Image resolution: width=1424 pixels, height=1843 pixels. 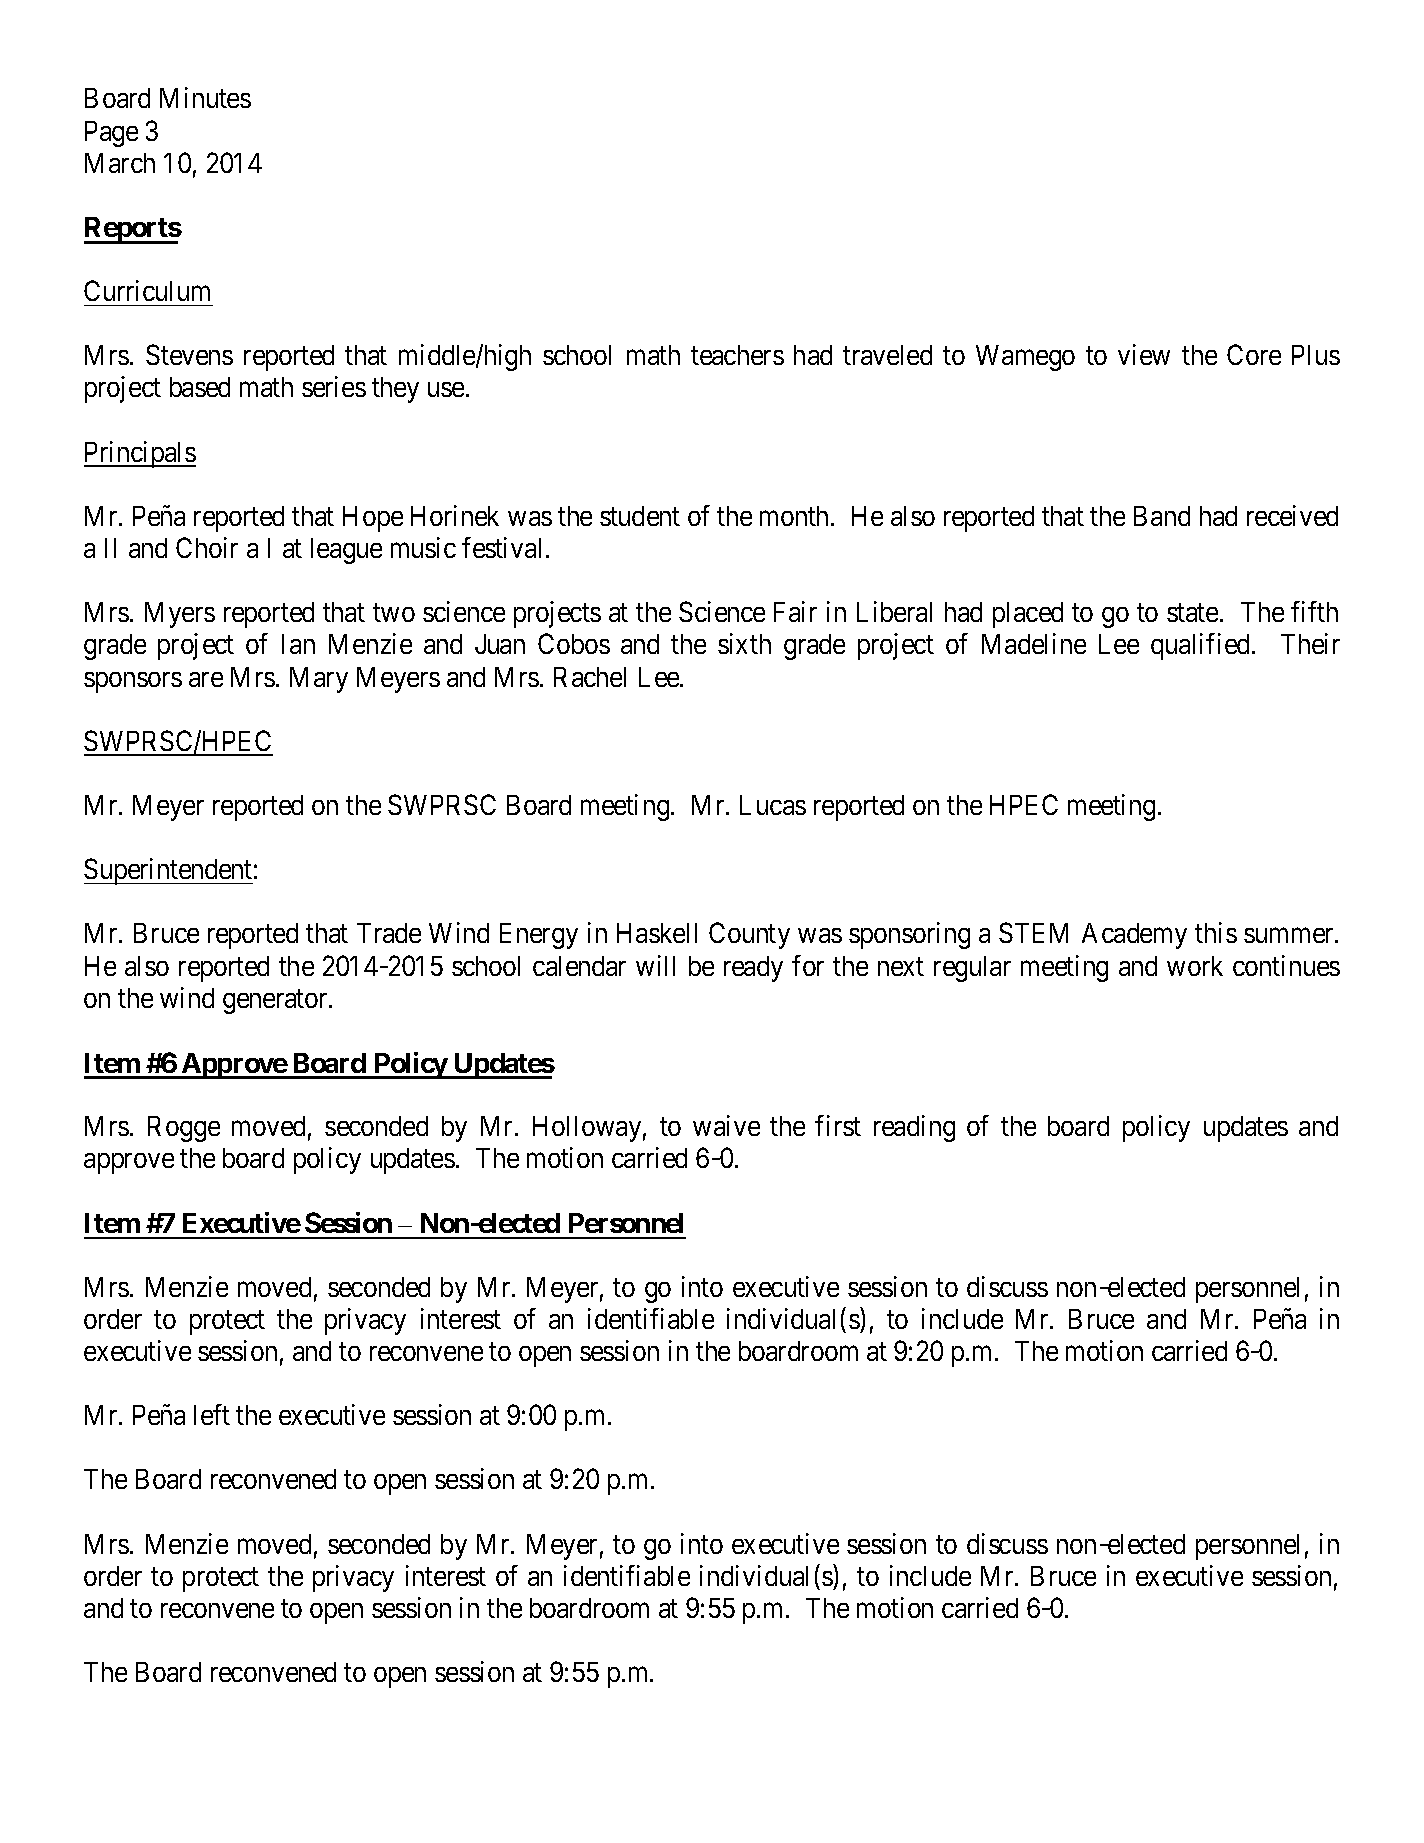 I want to click on Minutes, so click(x=205, y=97).
